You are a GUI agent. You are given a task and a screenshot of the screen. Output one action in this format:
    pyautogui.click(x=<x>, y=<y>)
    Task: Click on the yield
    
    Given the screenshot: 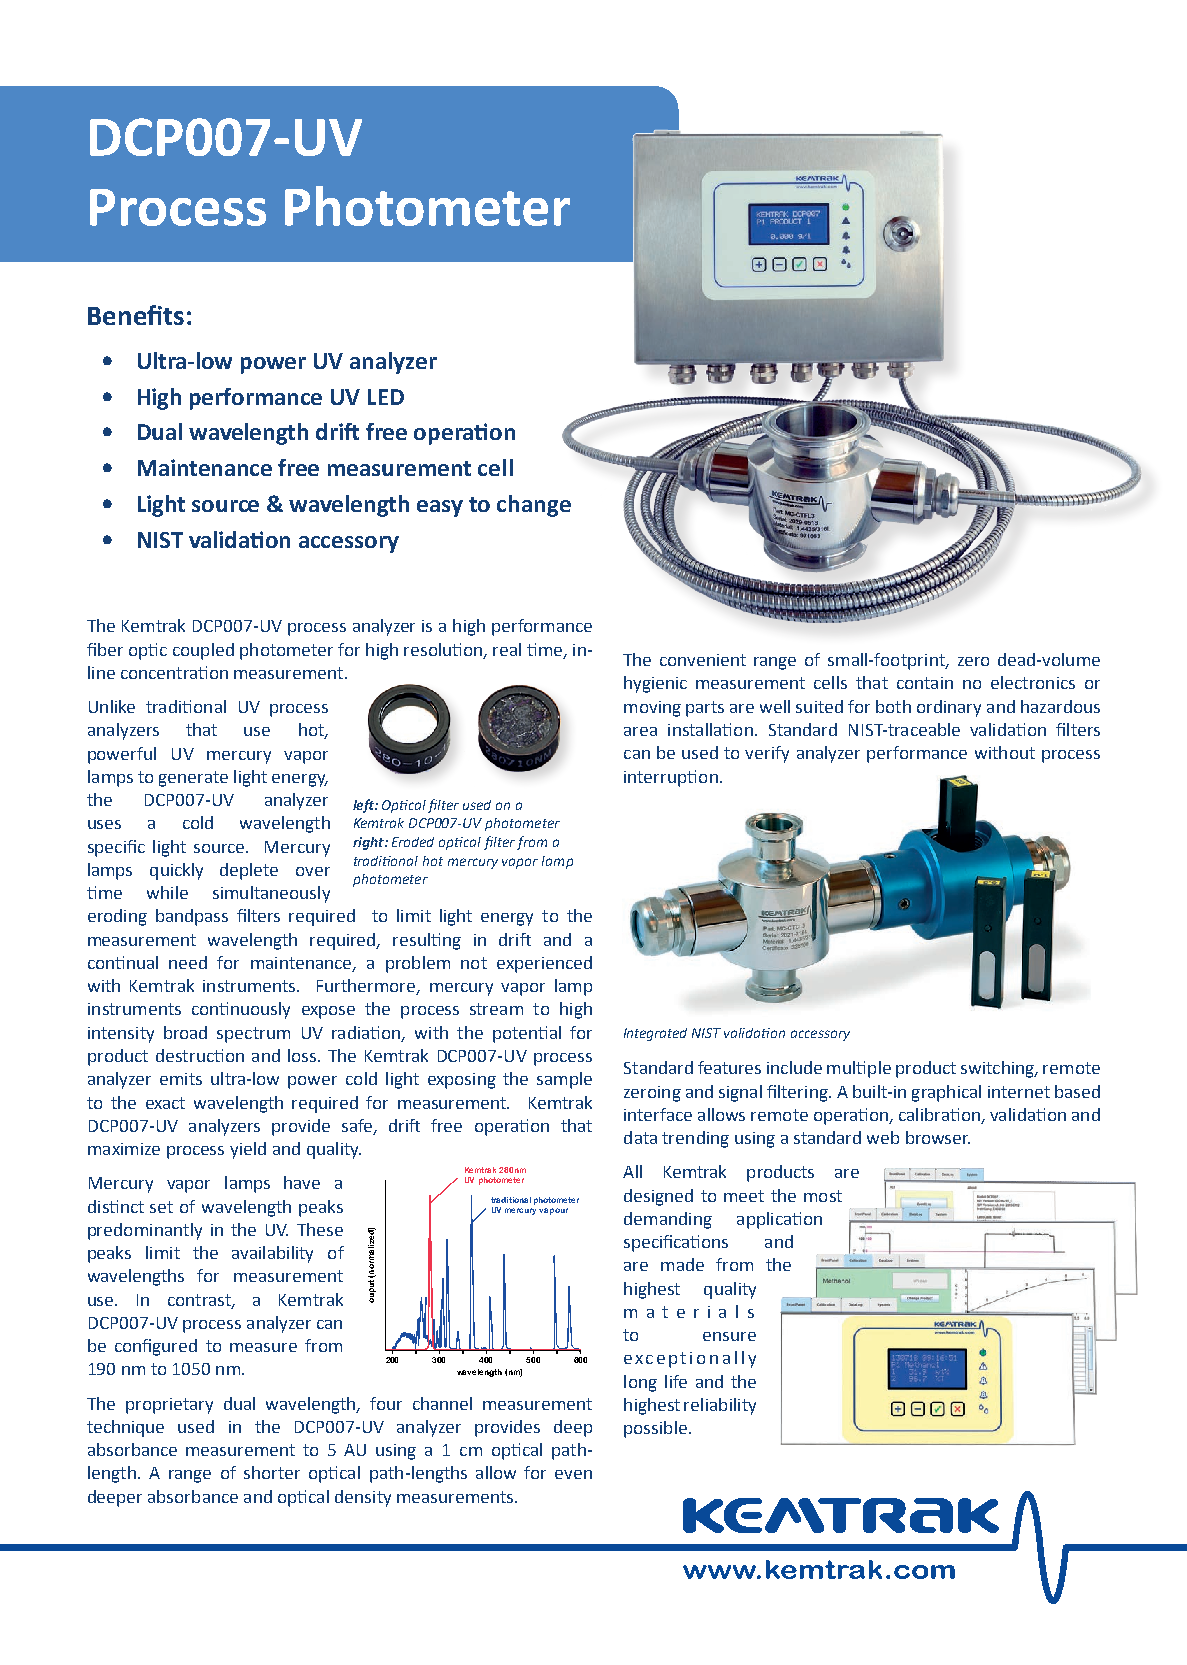 What is the action you would take?
    pyautogui.click(x=248, y=1150)
